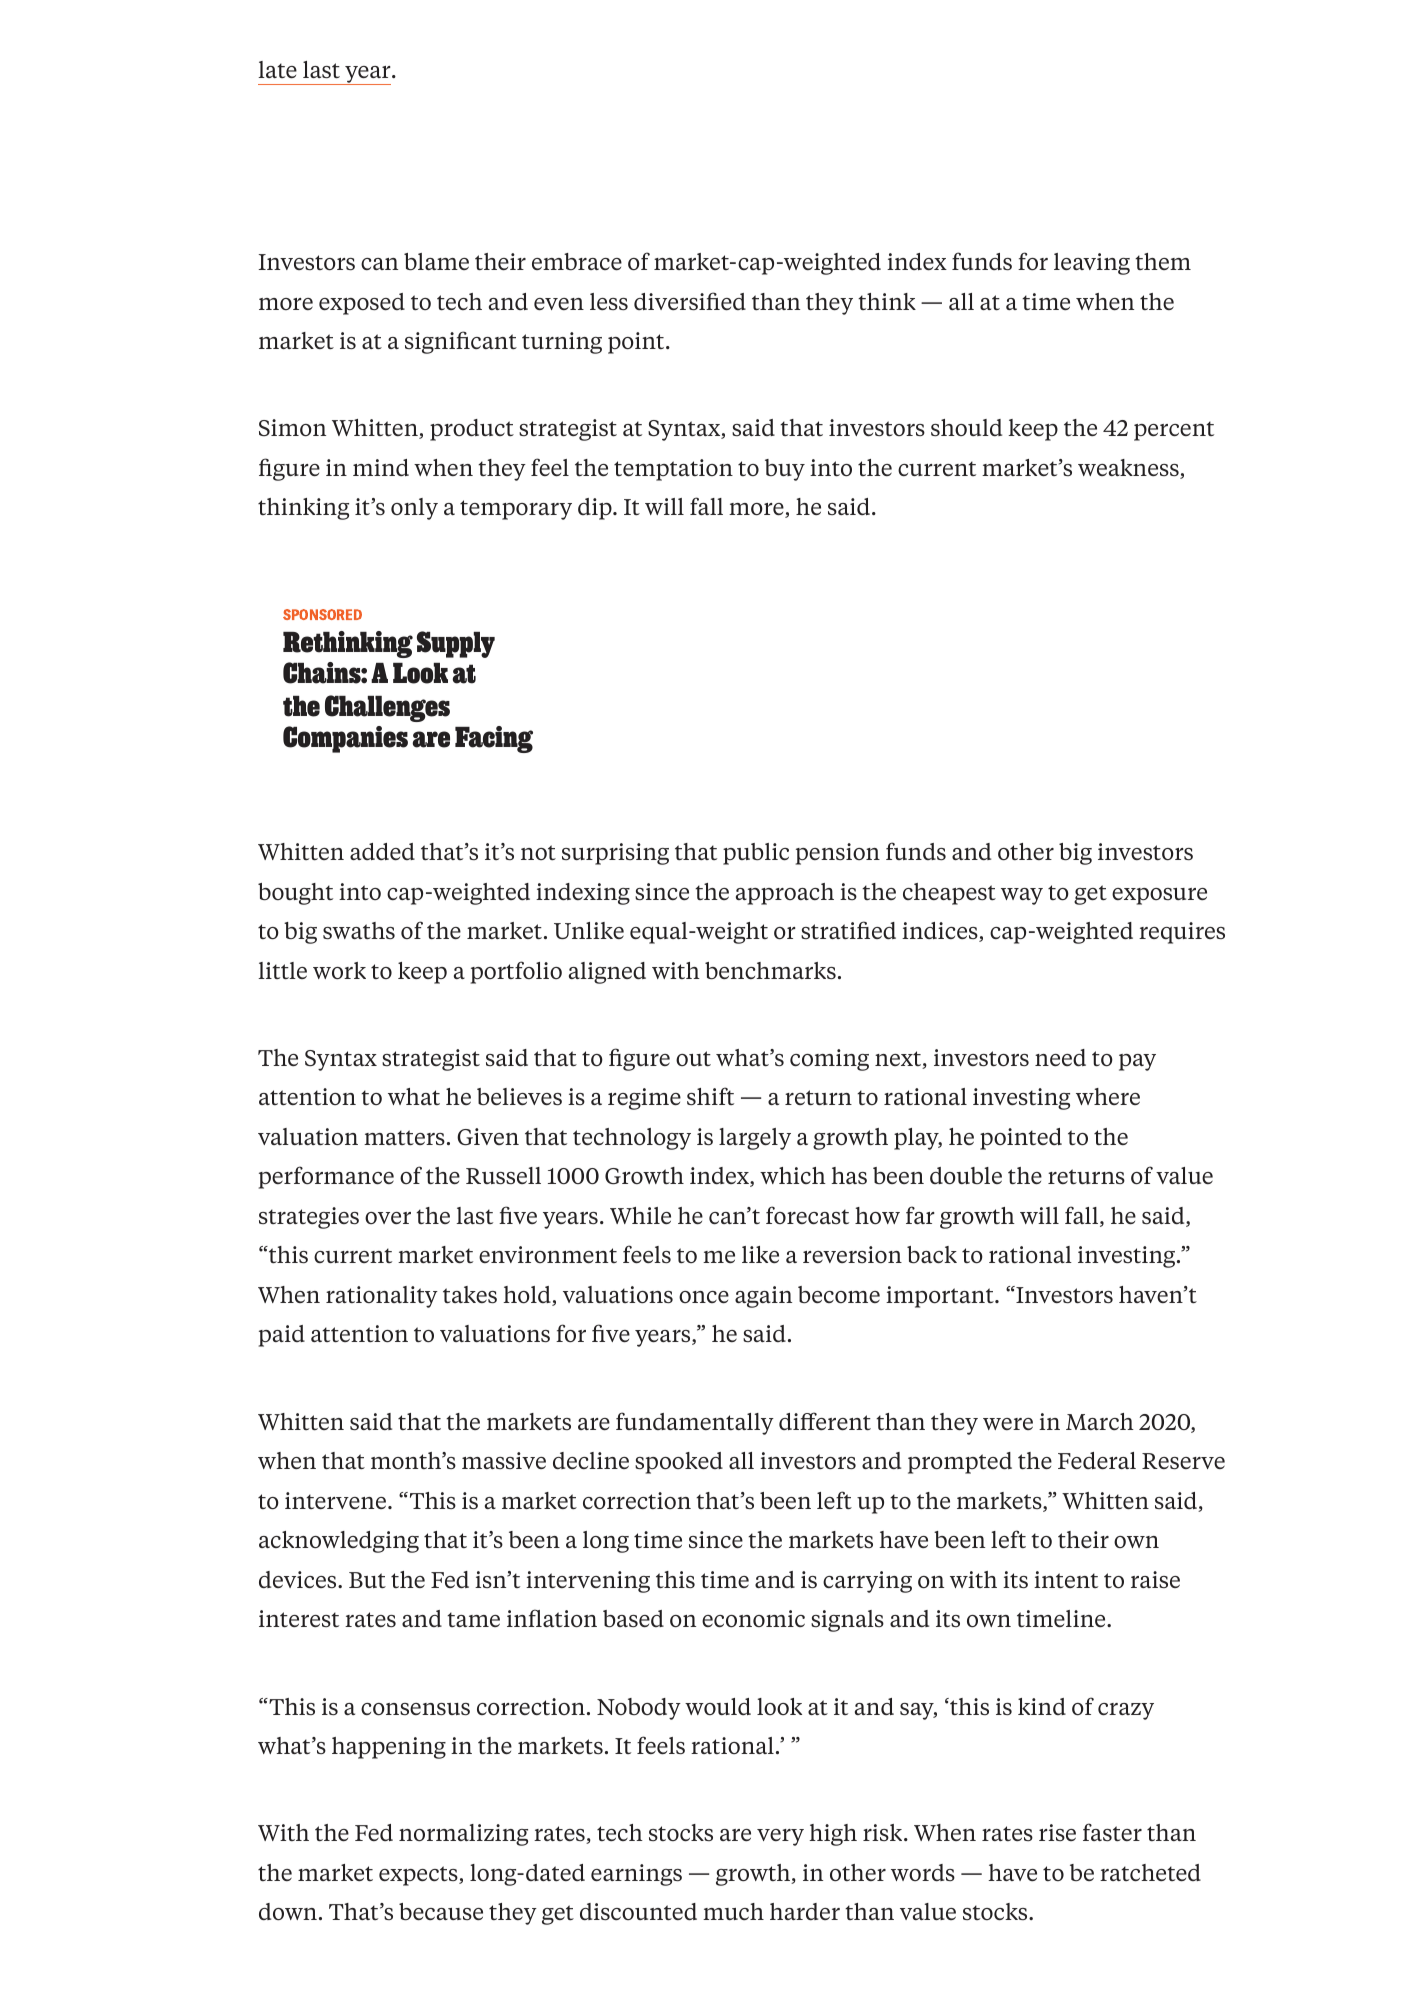 This image has height=1994, width=1410. What do you see at coordinates (704, 1297) in the image?
I see `once` at bounding box center [704, 1297].
